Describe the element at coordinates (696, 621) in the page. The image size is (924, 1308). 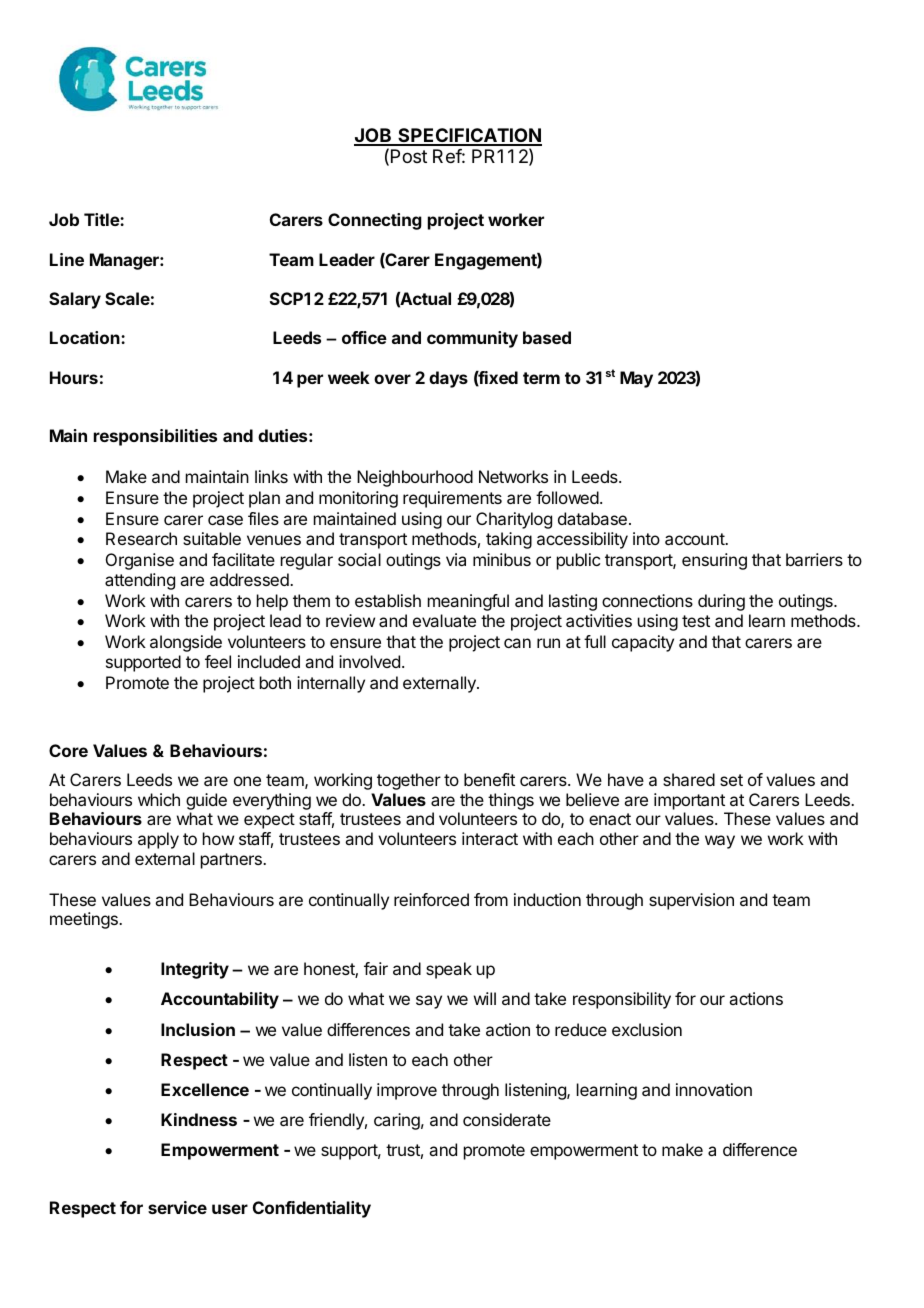
I see `test` at that location.
